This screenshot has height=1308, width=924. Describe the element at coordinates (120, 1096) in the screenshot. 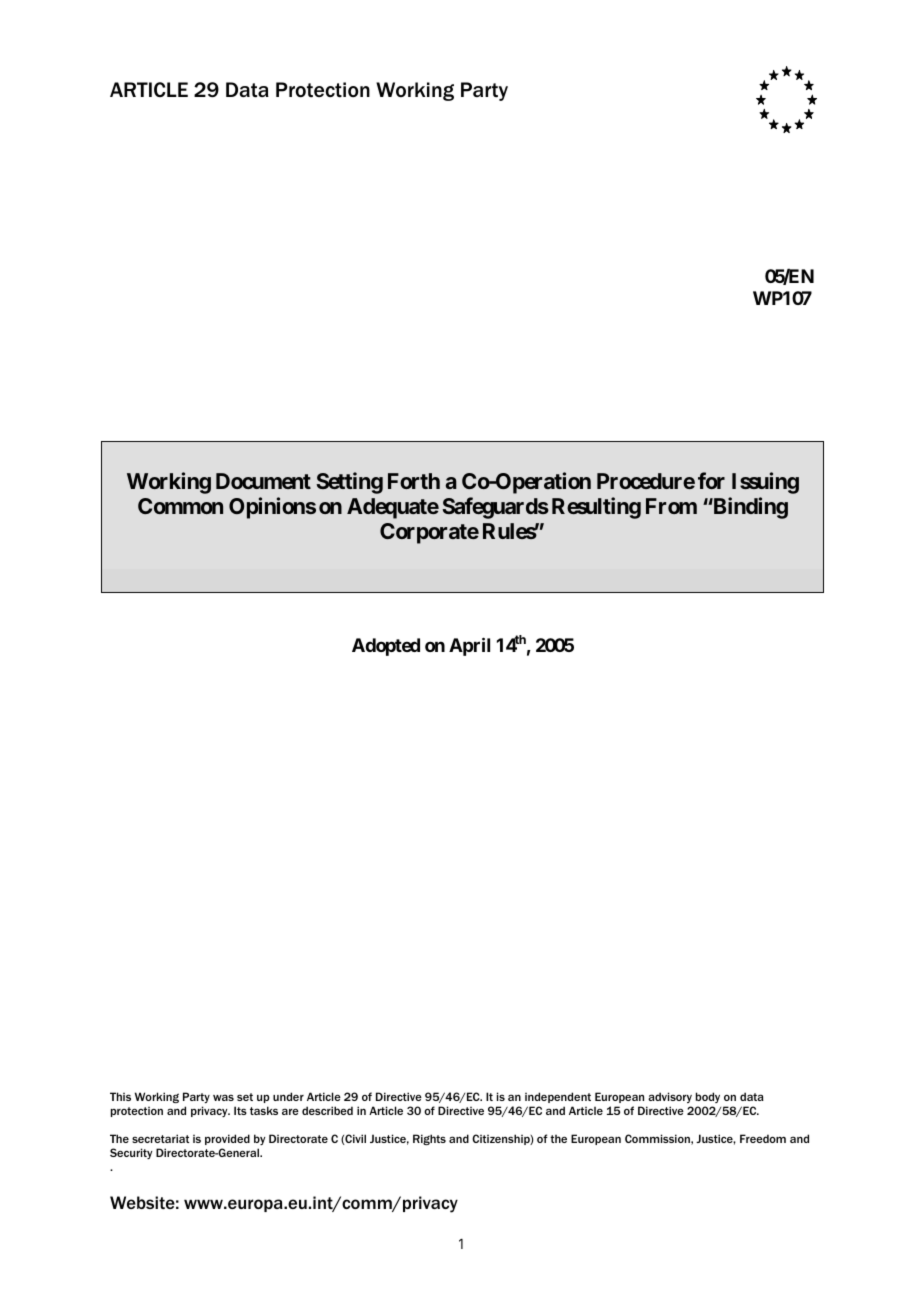

I see `This` at that location.
